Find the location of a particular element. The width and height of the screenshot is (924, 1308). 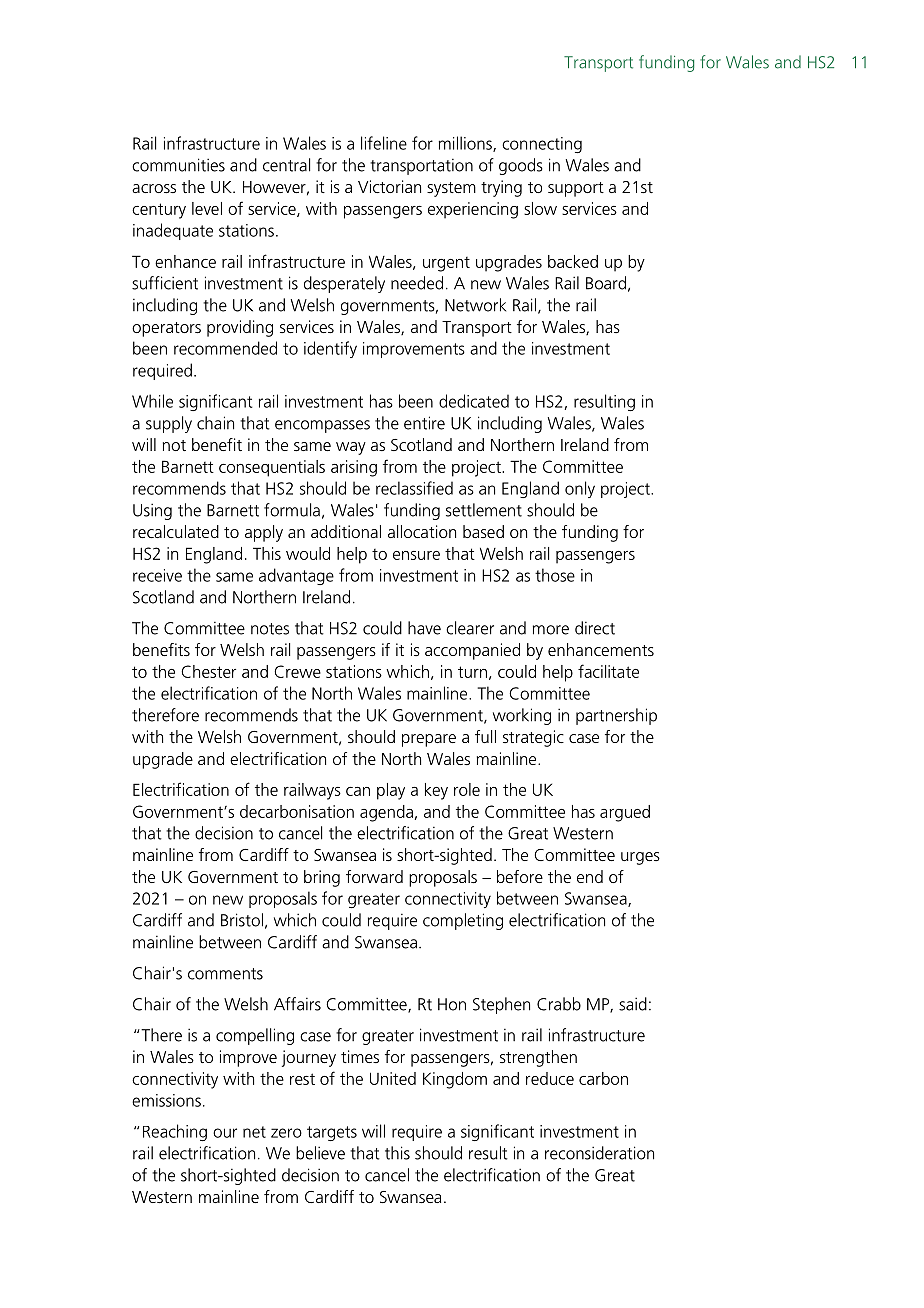

Chester is located at coordinates (208, 671).
